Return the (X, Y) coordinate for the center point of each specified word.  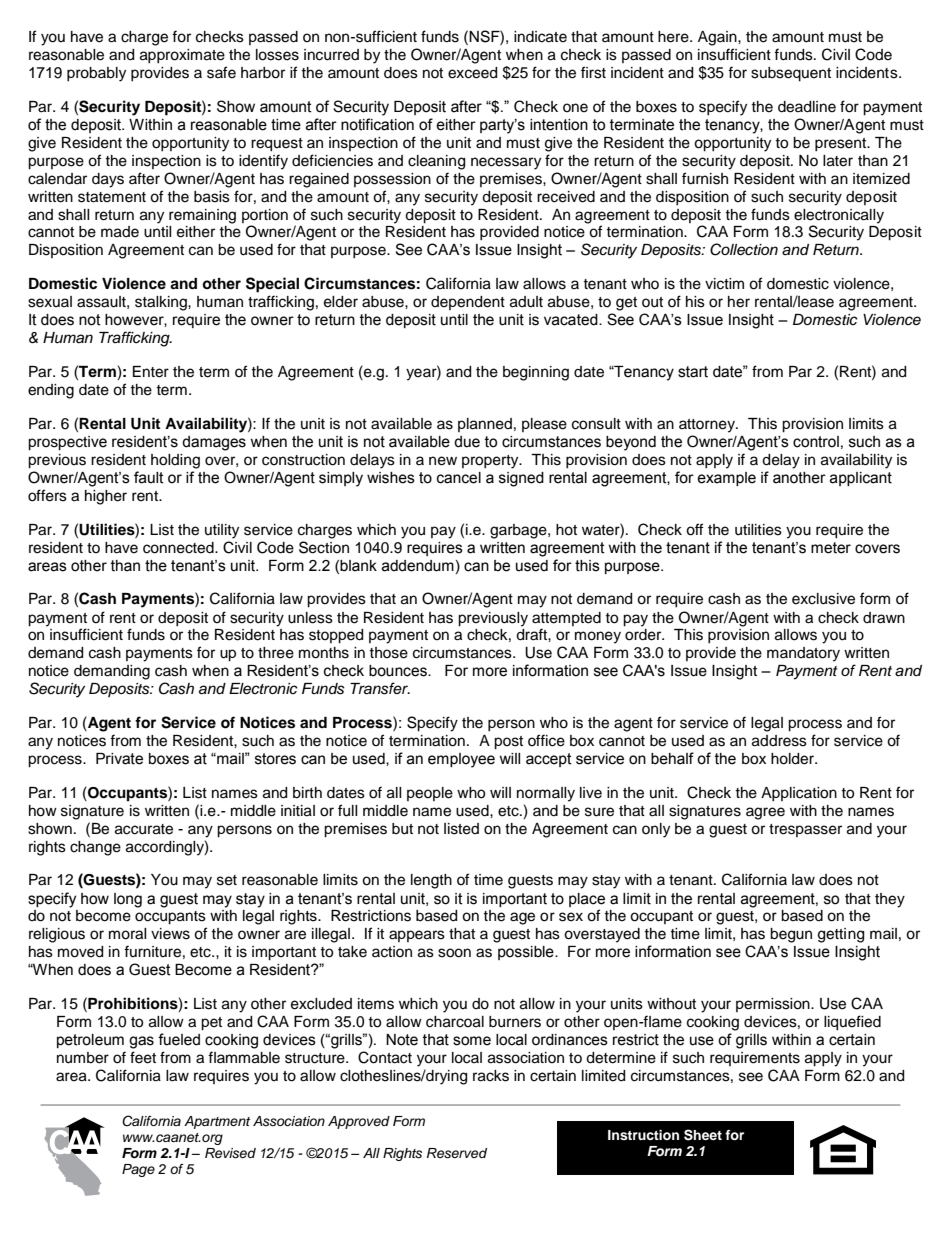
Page (138, 1170)
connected (179, 548)
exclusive (823, 599)
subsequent (791, 74)
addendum (418, 566)
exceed (472, 73)
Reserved (457, 1153)
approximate (182, 56)
